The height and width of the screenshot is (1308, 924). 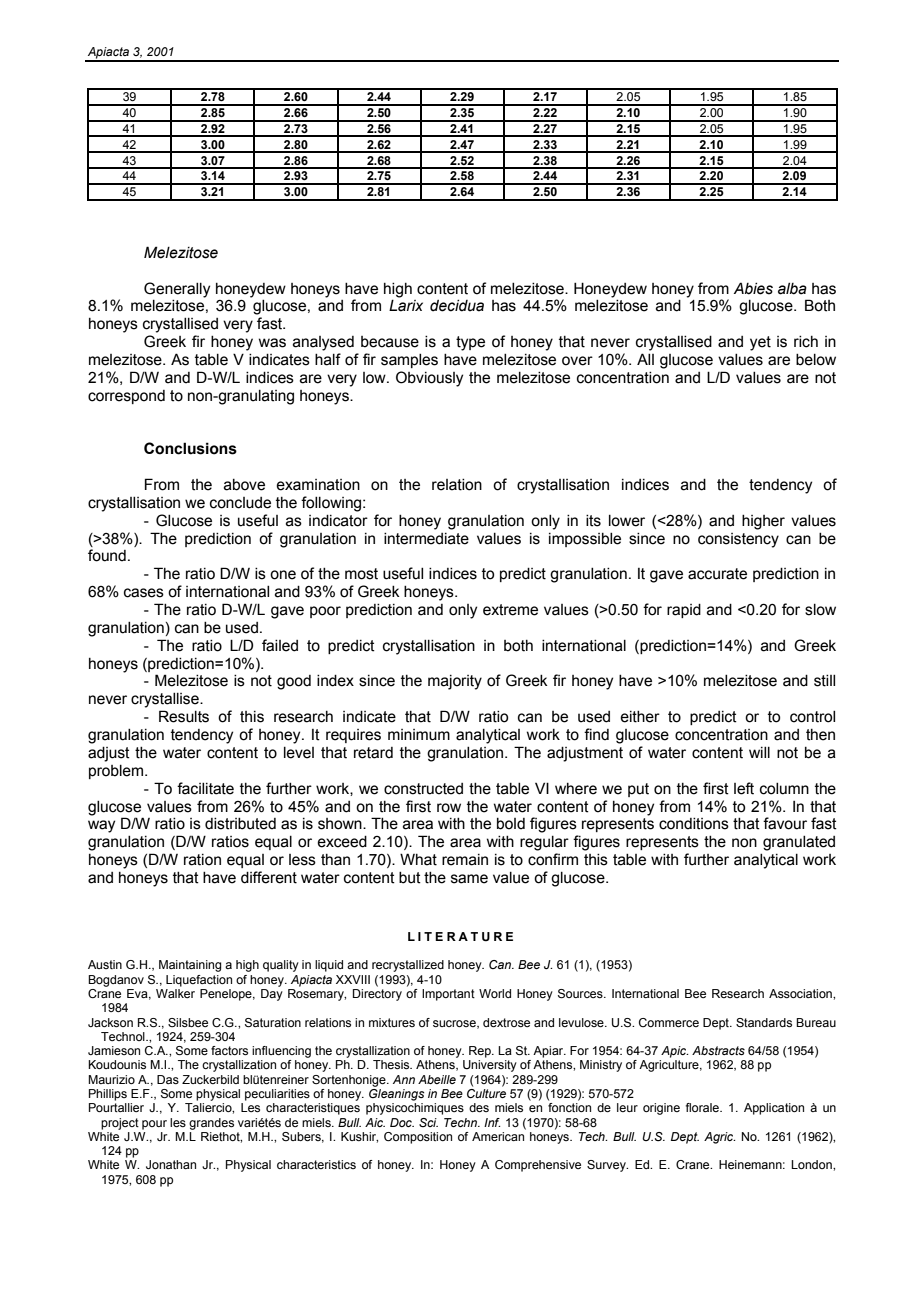 What do you see at coordinates (144, 593) in the screenshot?
I see `cases` at bounding box center [144, 593].
